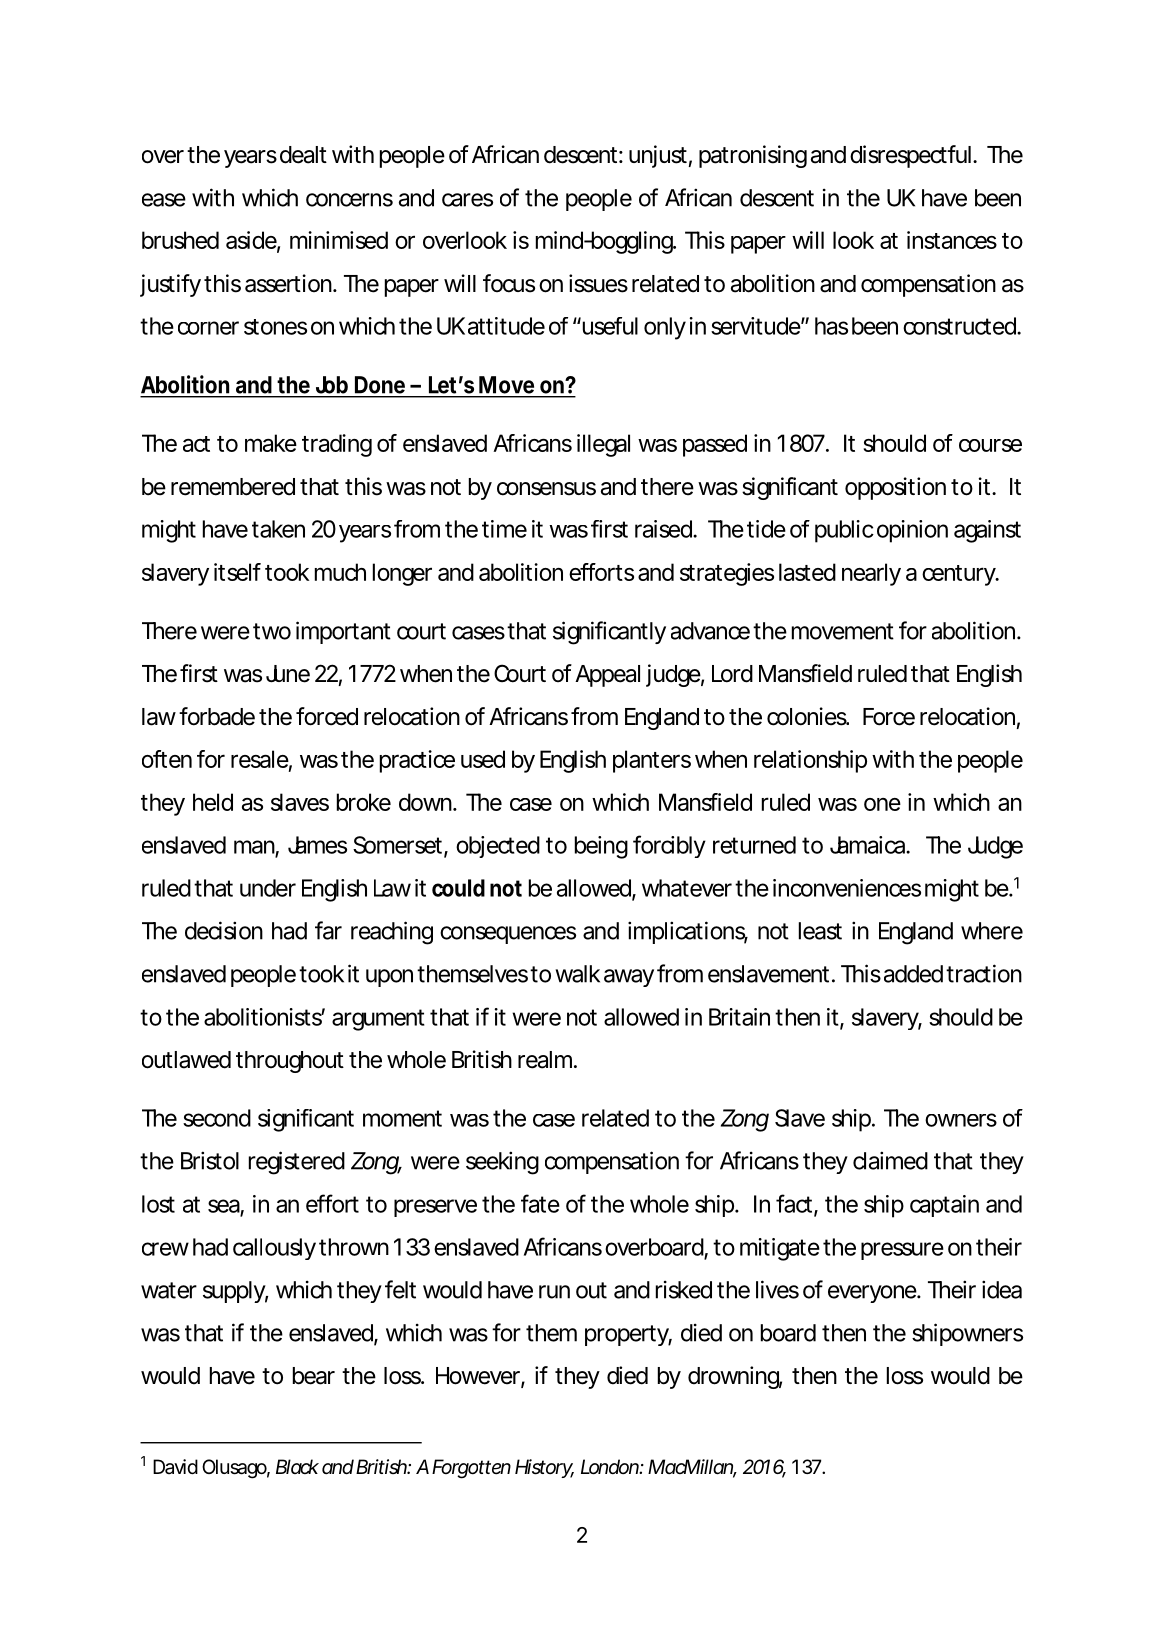 This screenshot has height=1644, width=1162. What do you see at coordinates (601, 847) in the screenshot?
I see `being` at bounding box center [601, 847].
